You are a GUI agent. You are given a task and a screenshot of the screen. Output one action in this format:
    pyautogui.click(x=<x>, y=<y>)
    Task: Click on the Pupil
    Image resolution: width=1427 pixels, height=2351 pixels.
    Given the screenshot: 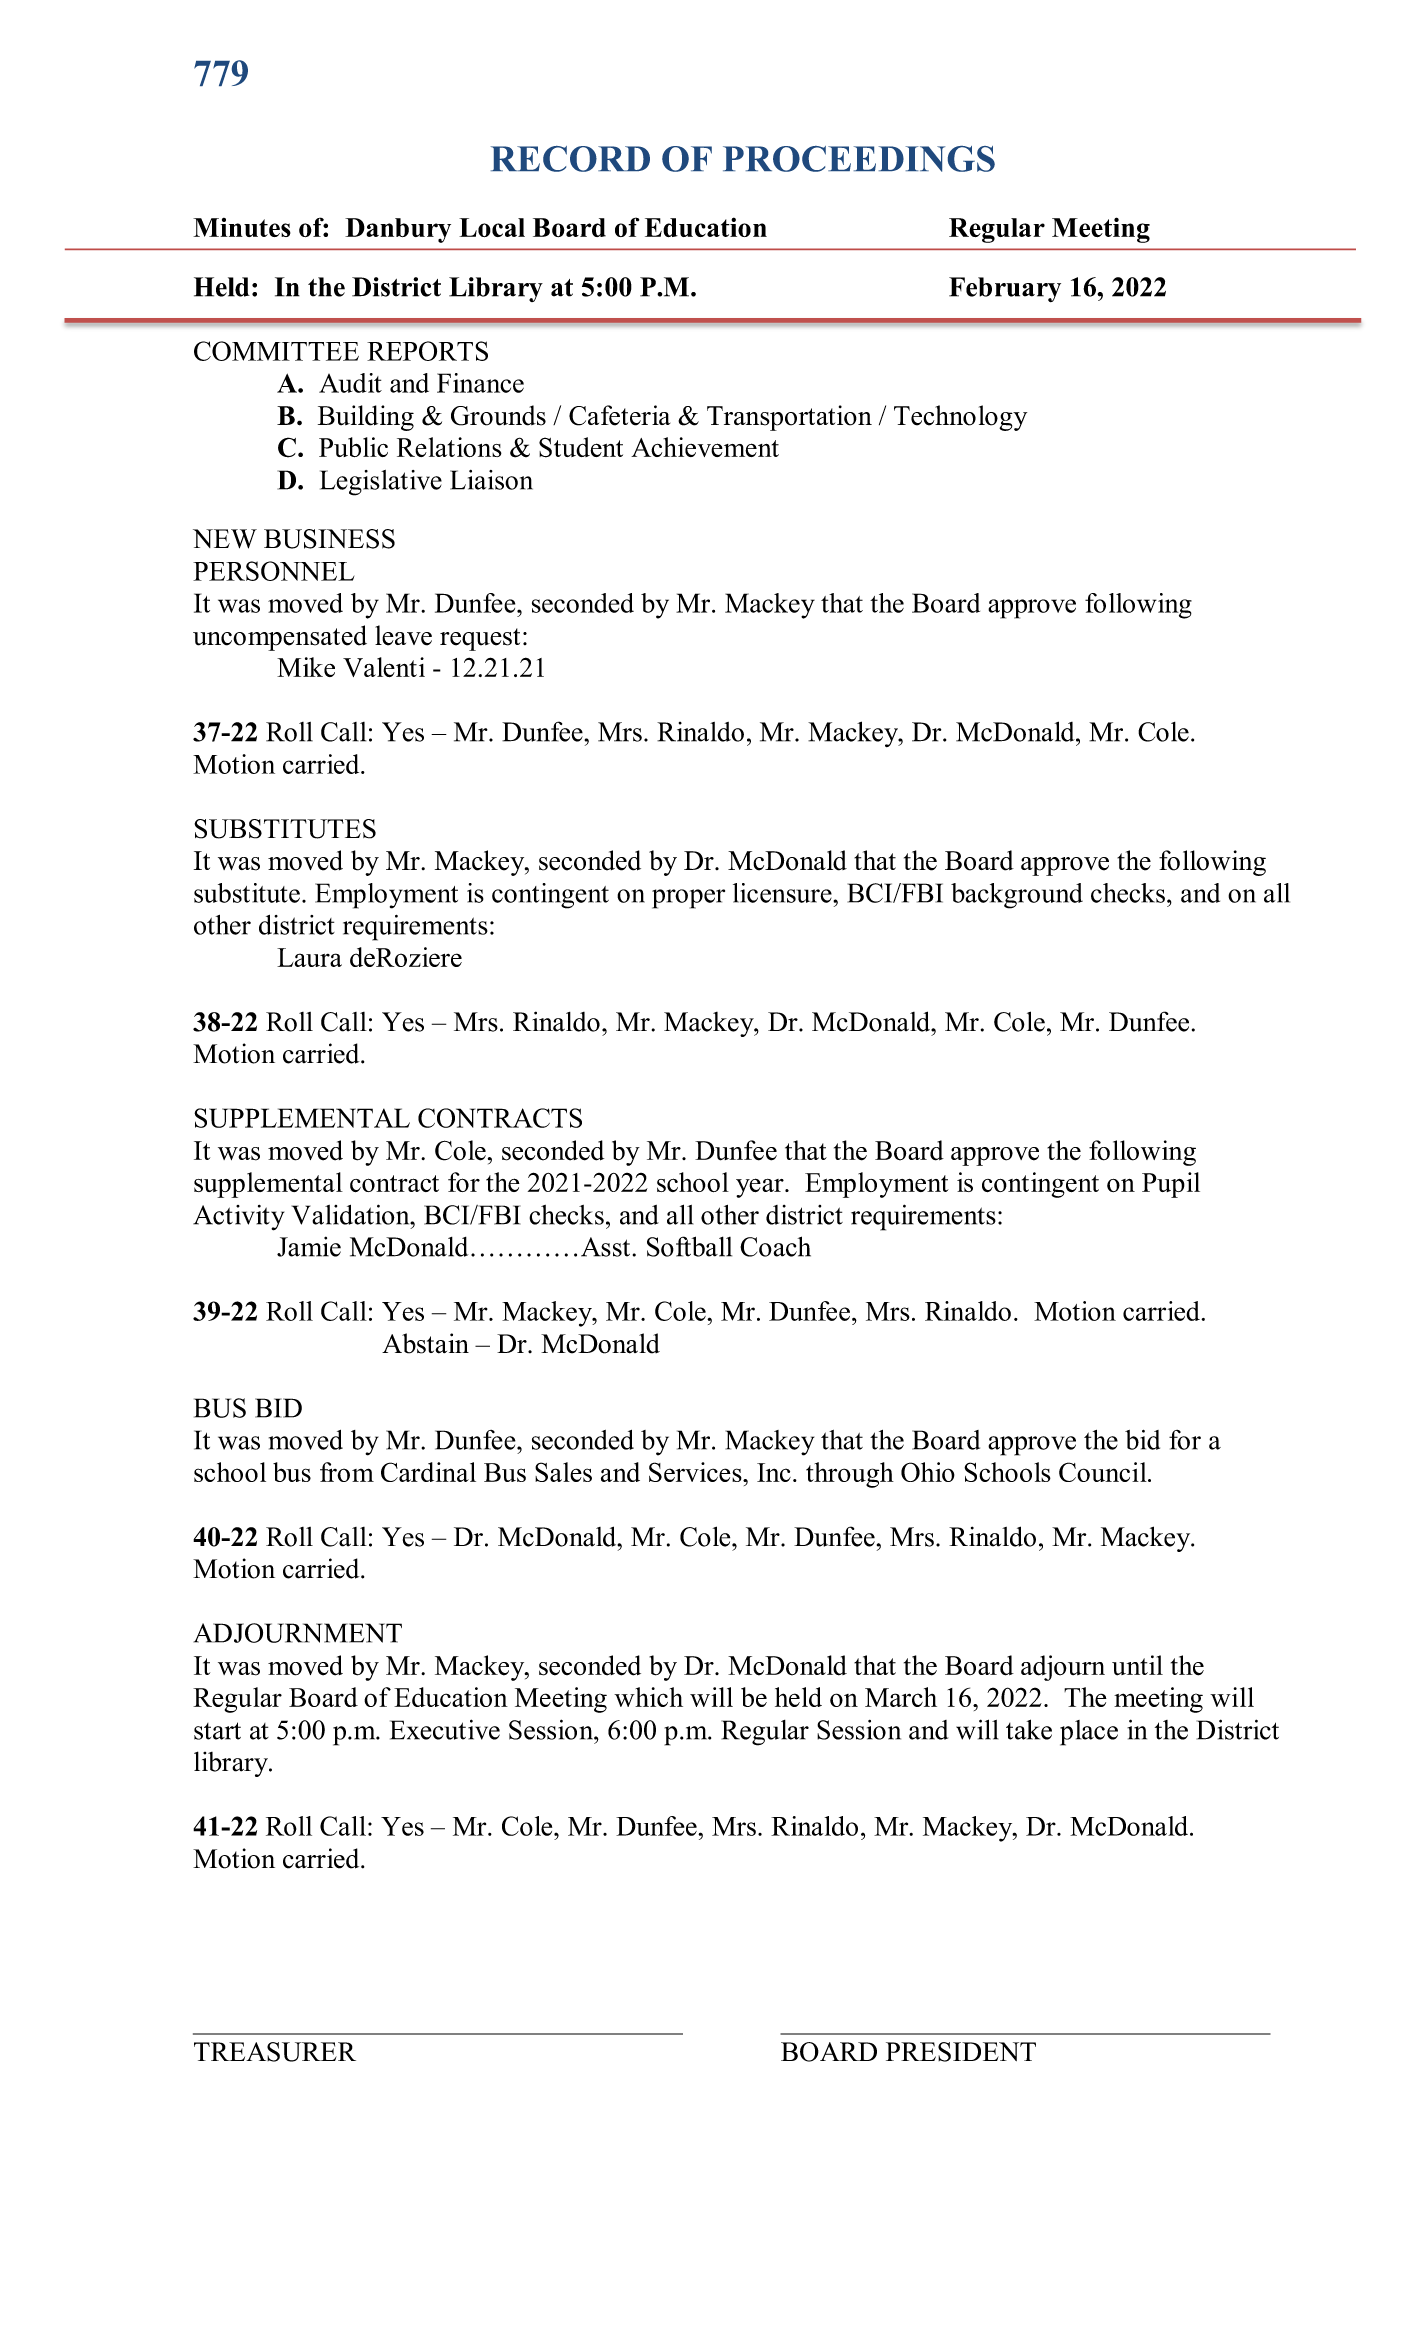 What is the action you would take?
    pyautogui.click(x=1171, y=1185)
